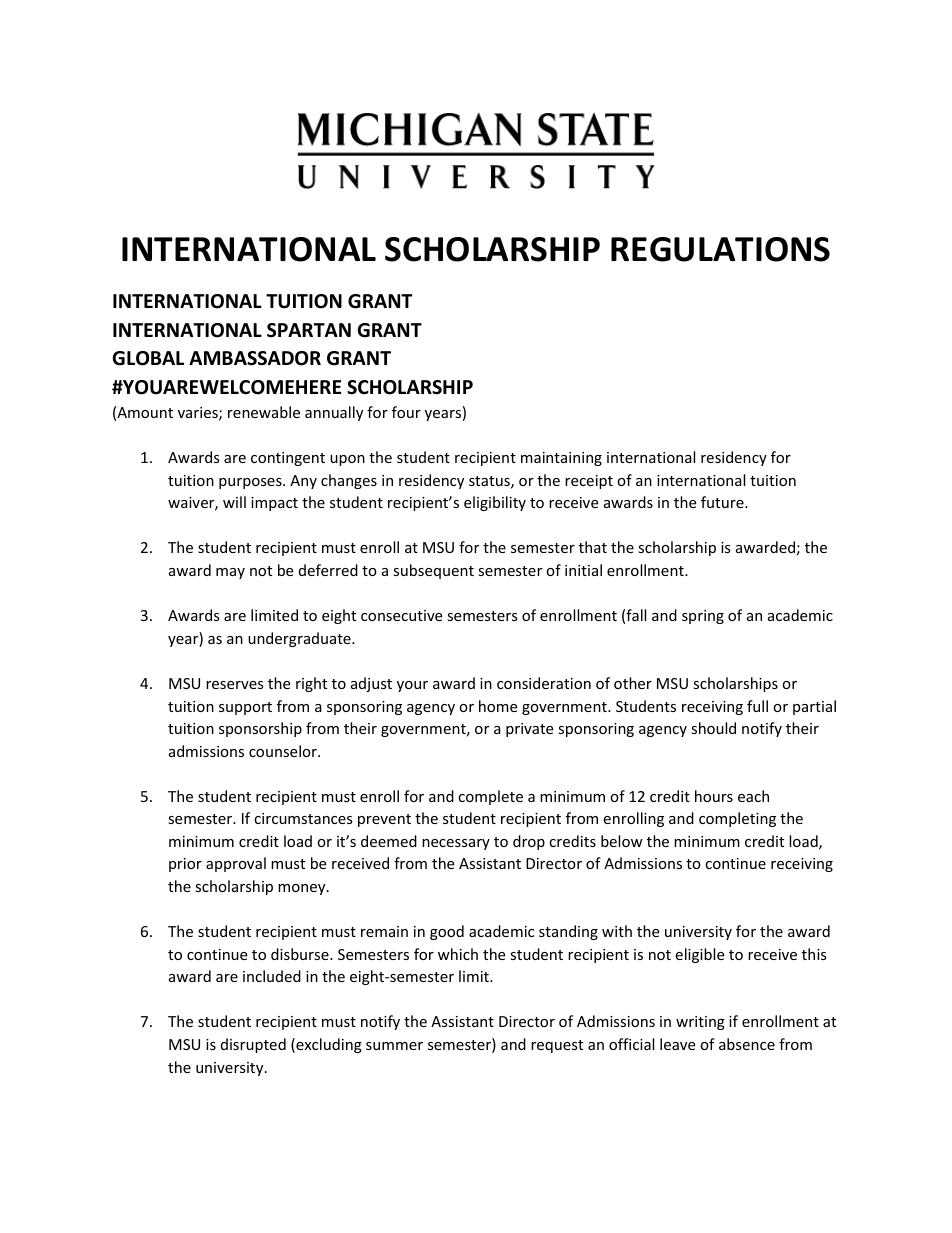  I want to click on maintaining, so click(561, 459).
